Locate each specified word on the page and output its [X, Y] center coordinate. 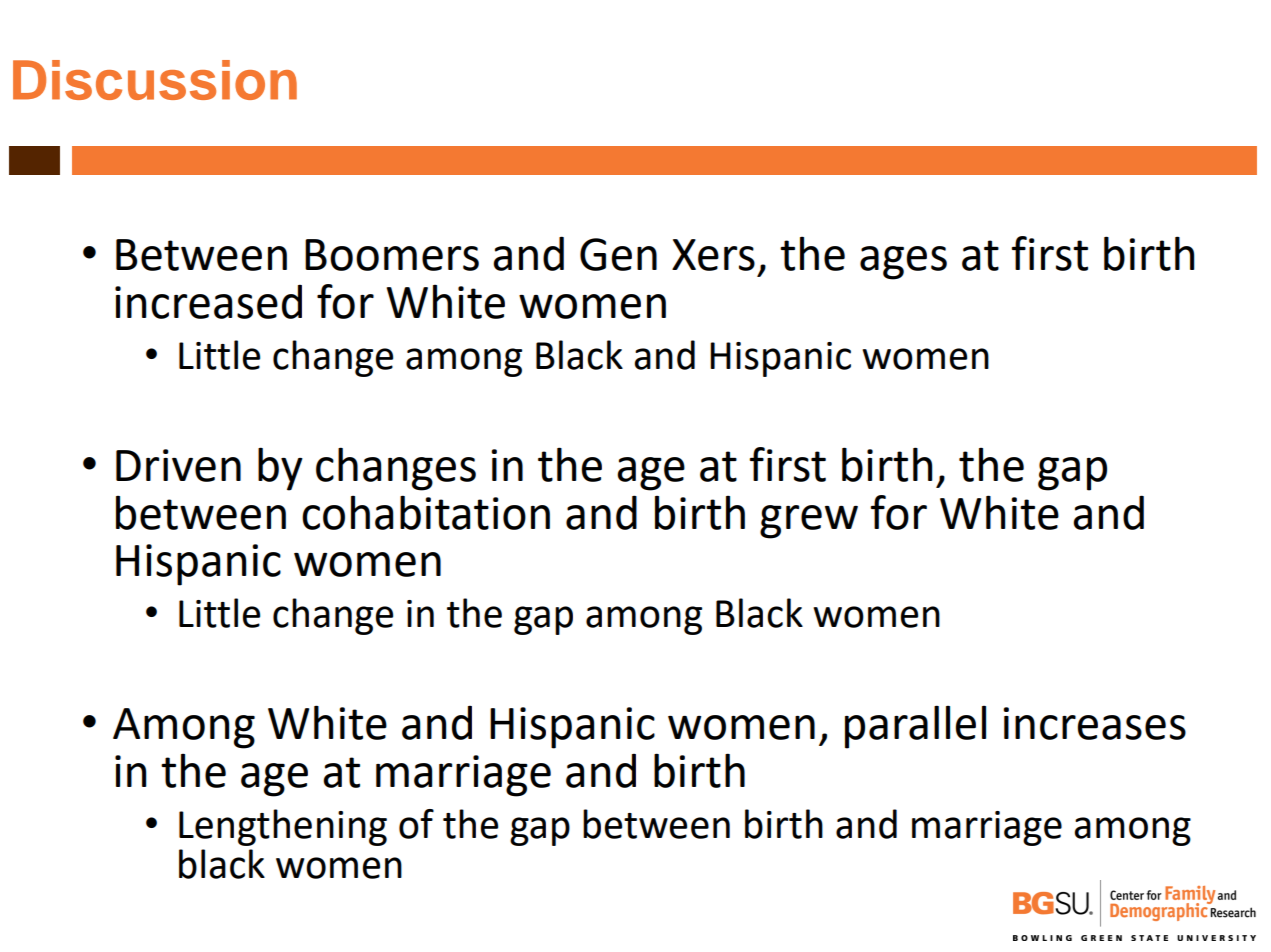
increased [208, 302]
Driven [178, 465]
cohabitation [426, 512]
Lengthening [283, 827]
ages [903, 263]
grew [809, 522]
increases [1094, 723]
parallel [915, 727]
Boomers [392, 255]
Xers [713, 255]
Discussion [155, 80]
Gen [618, 254]
